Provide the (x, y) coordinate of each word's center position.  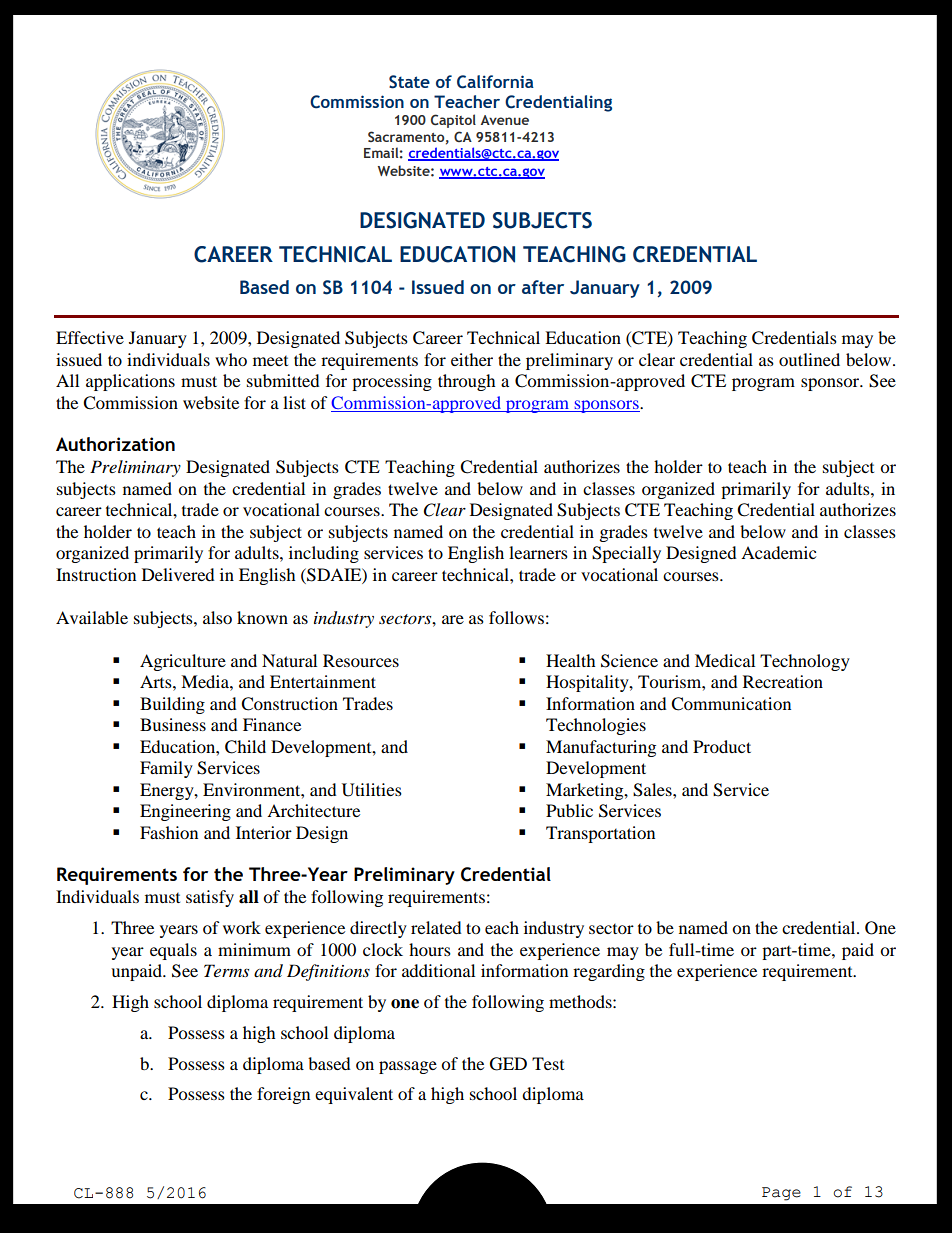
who (231, 359)
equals (173, 951)
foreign (283, 1095)
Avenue (505, 120)
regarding (609, 972)
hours (430, 949)
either (472, 359)
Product (722, 746)
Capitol (453, 121)
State (409, 82)
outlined (809, 359)
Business (173, 724)
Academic (778, 552)
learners (538, 552)
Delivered (178, 574)
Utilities (372, 790)
